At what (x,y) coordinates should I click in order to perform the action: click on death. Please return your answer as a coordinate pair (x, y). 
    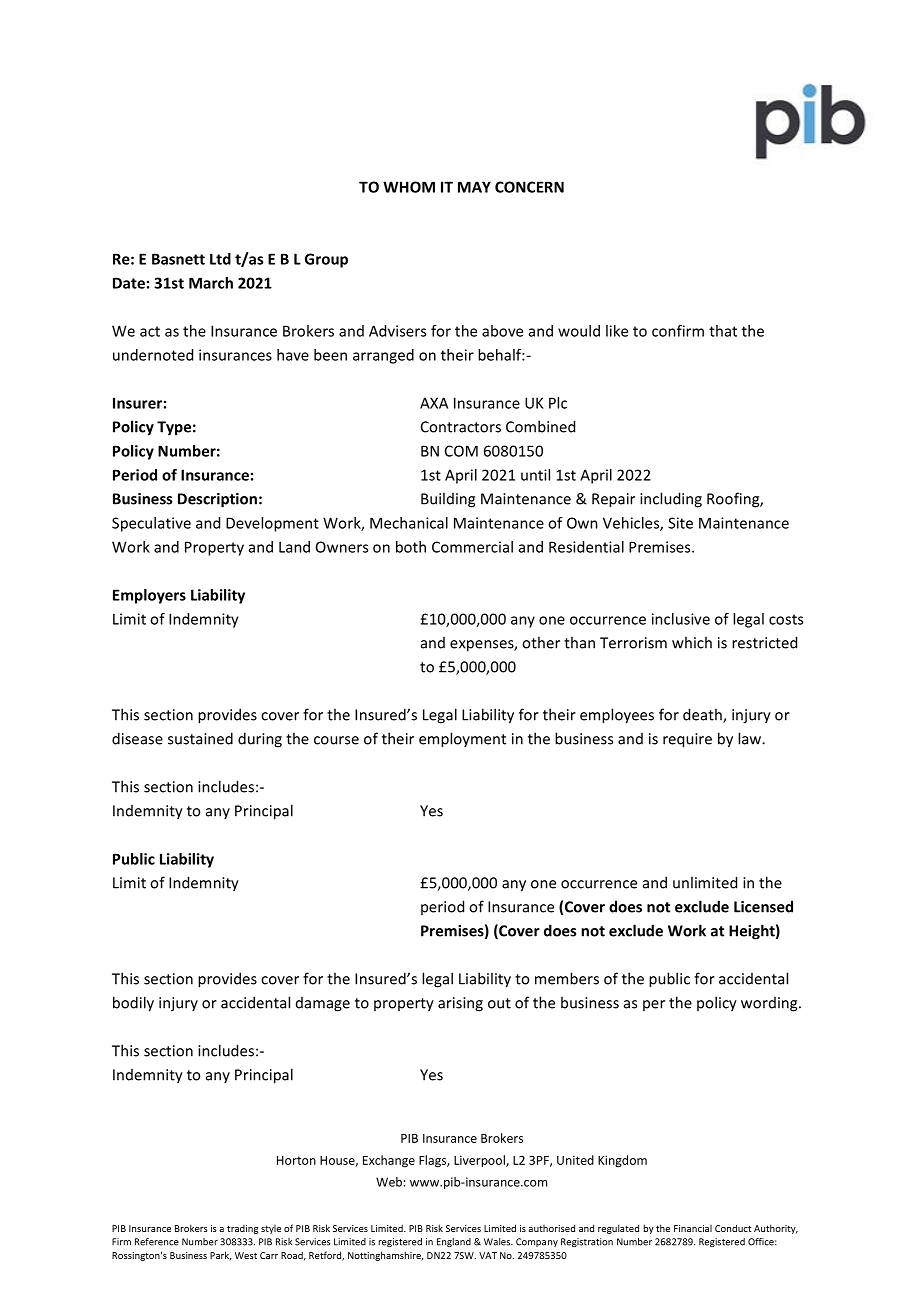
    Looking at the image, I should click on (703, 715).
